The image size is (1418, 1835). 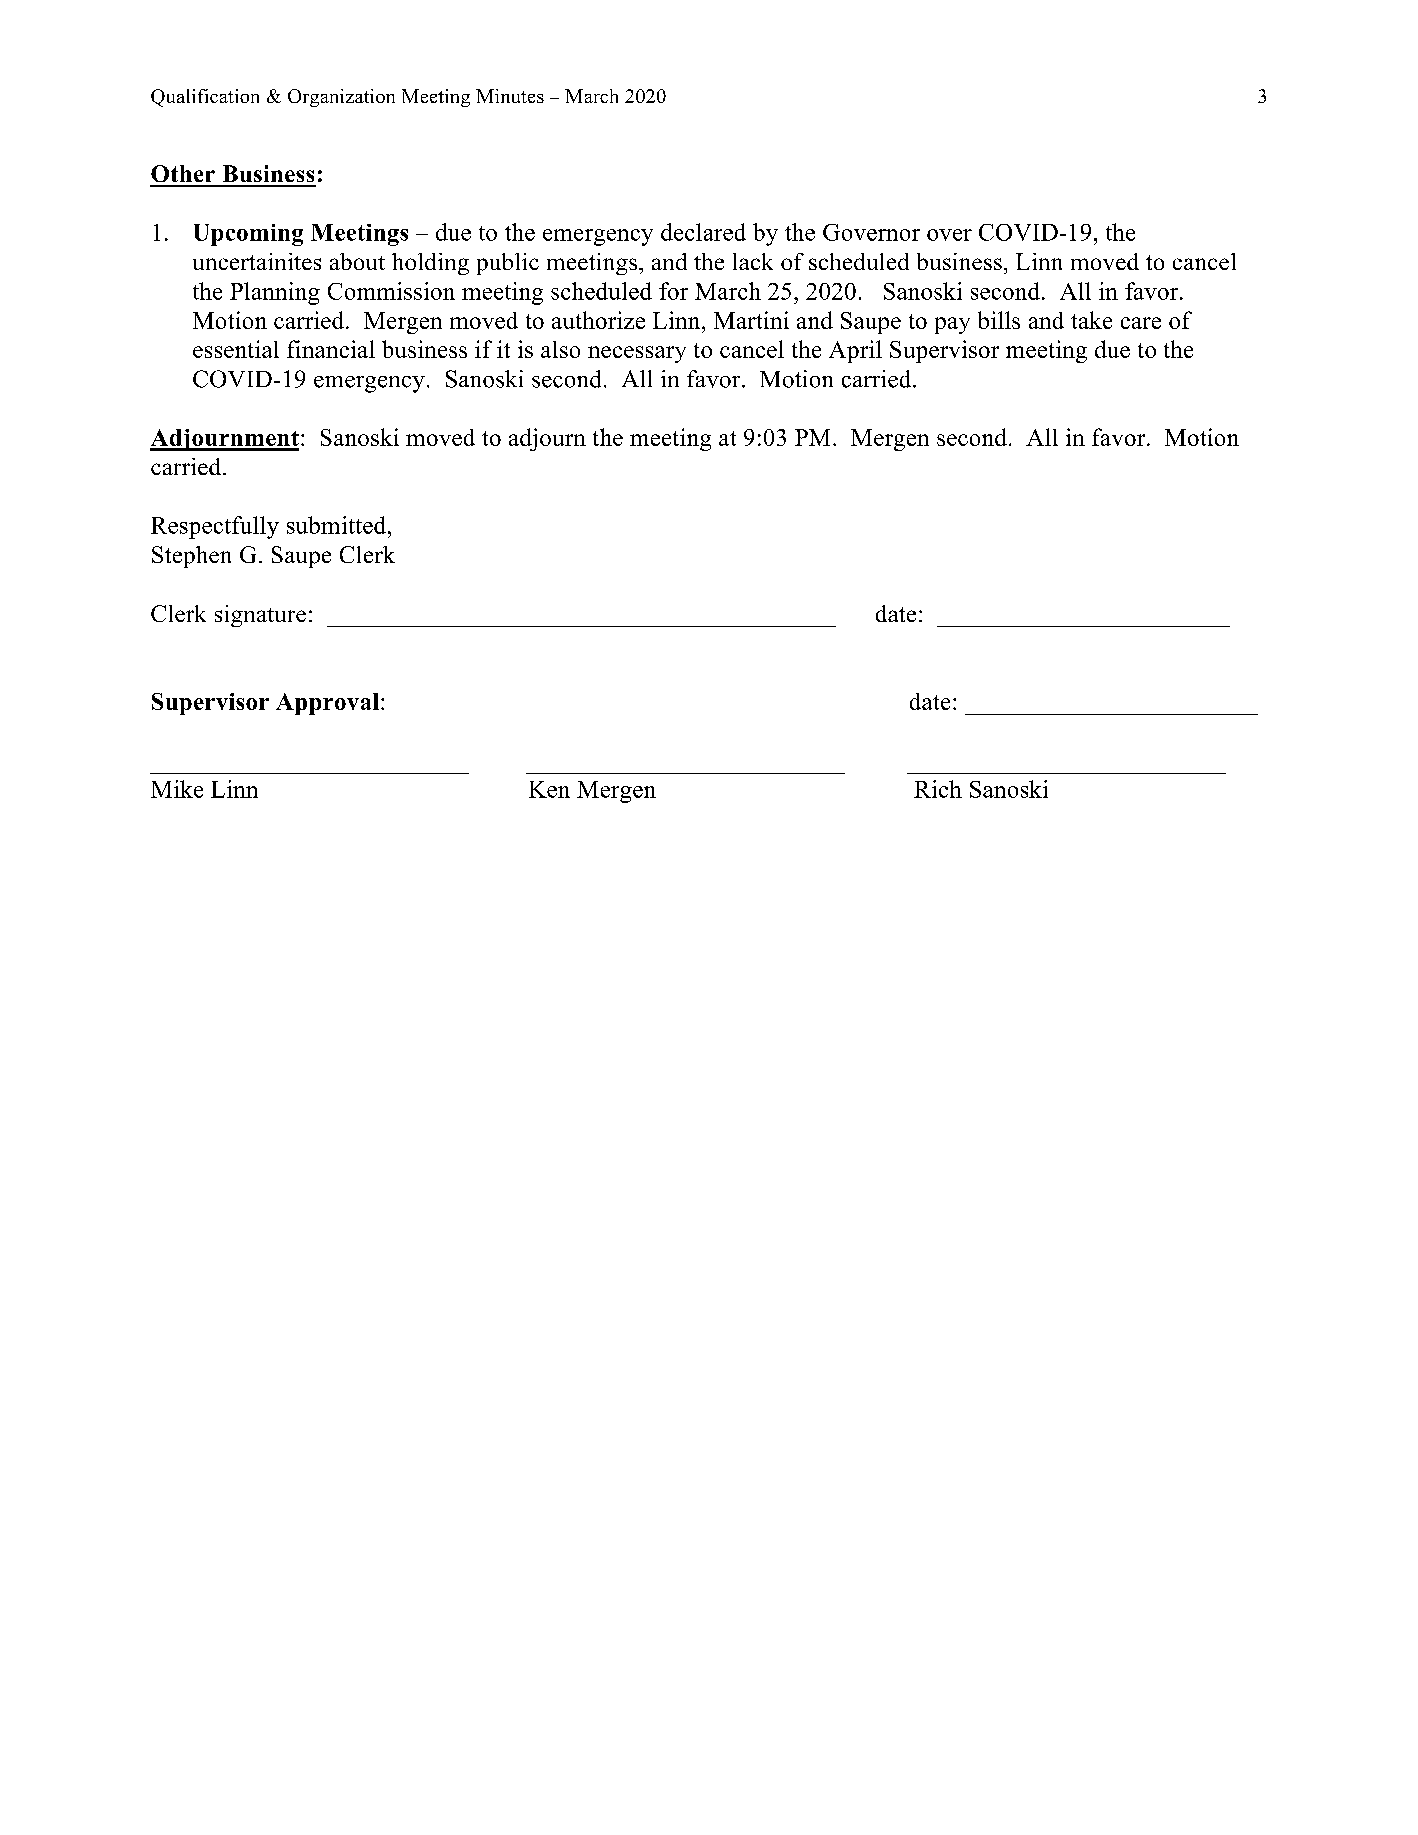 What do you see at coordinates (177, 789) in the screenshot?
I see `Mike` at bounding box center [177, 789].
